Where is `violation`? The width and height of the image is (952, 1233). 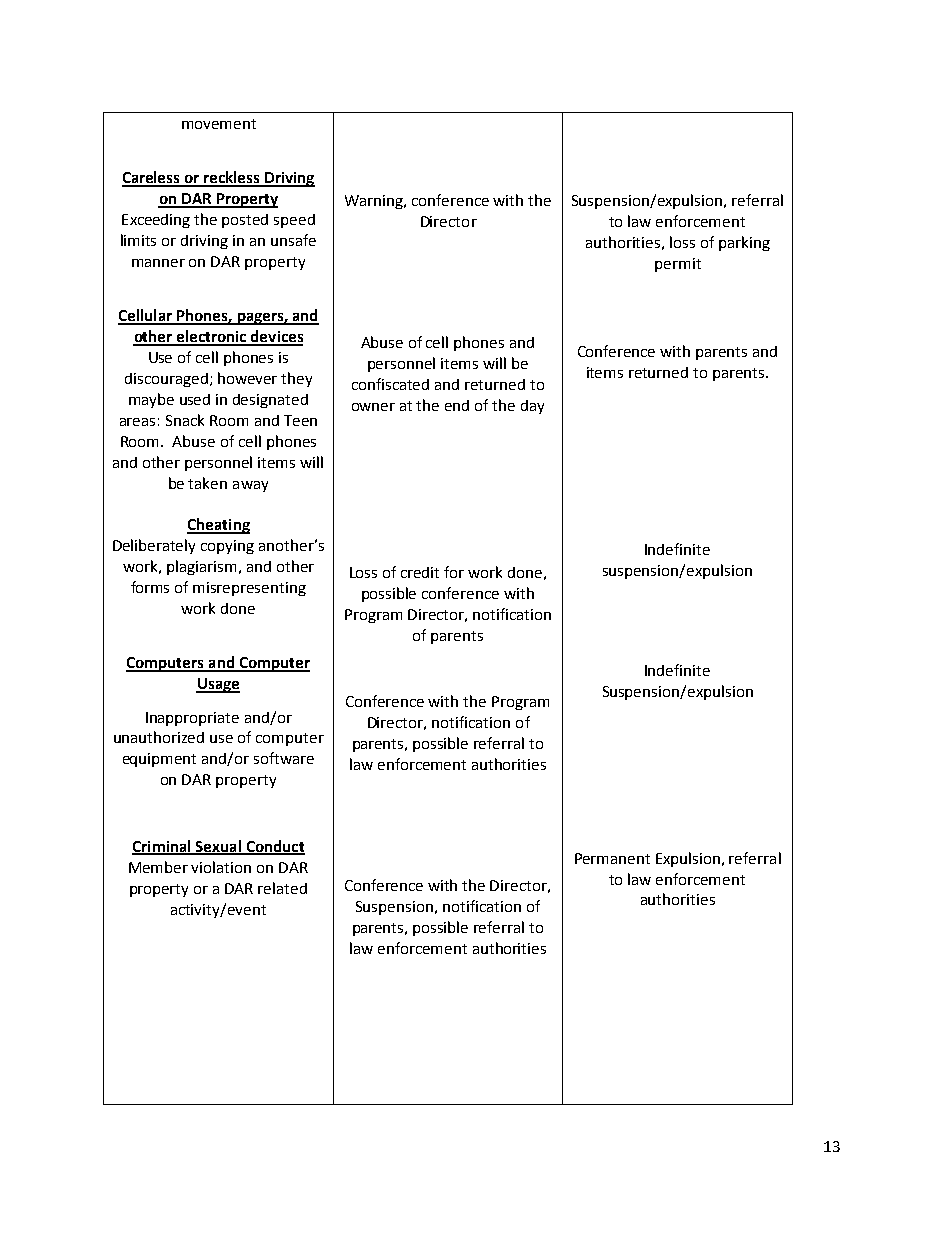
violation is located at coordinates (221, 867).
